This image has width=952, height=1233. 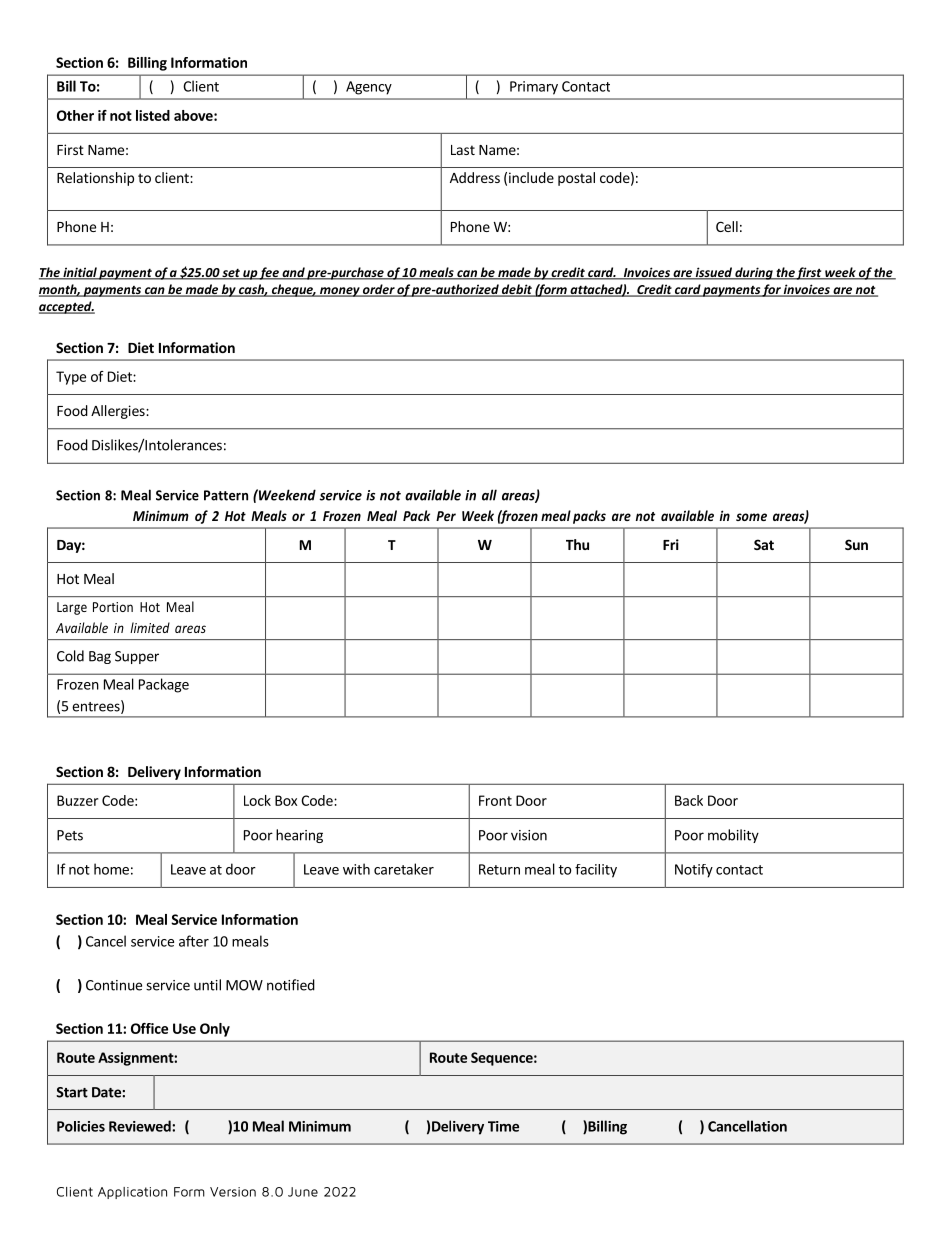 What do you see at coordinates (141, 1126) in the image?
I see `Reviewed` at bounding box center [141, 1126].
